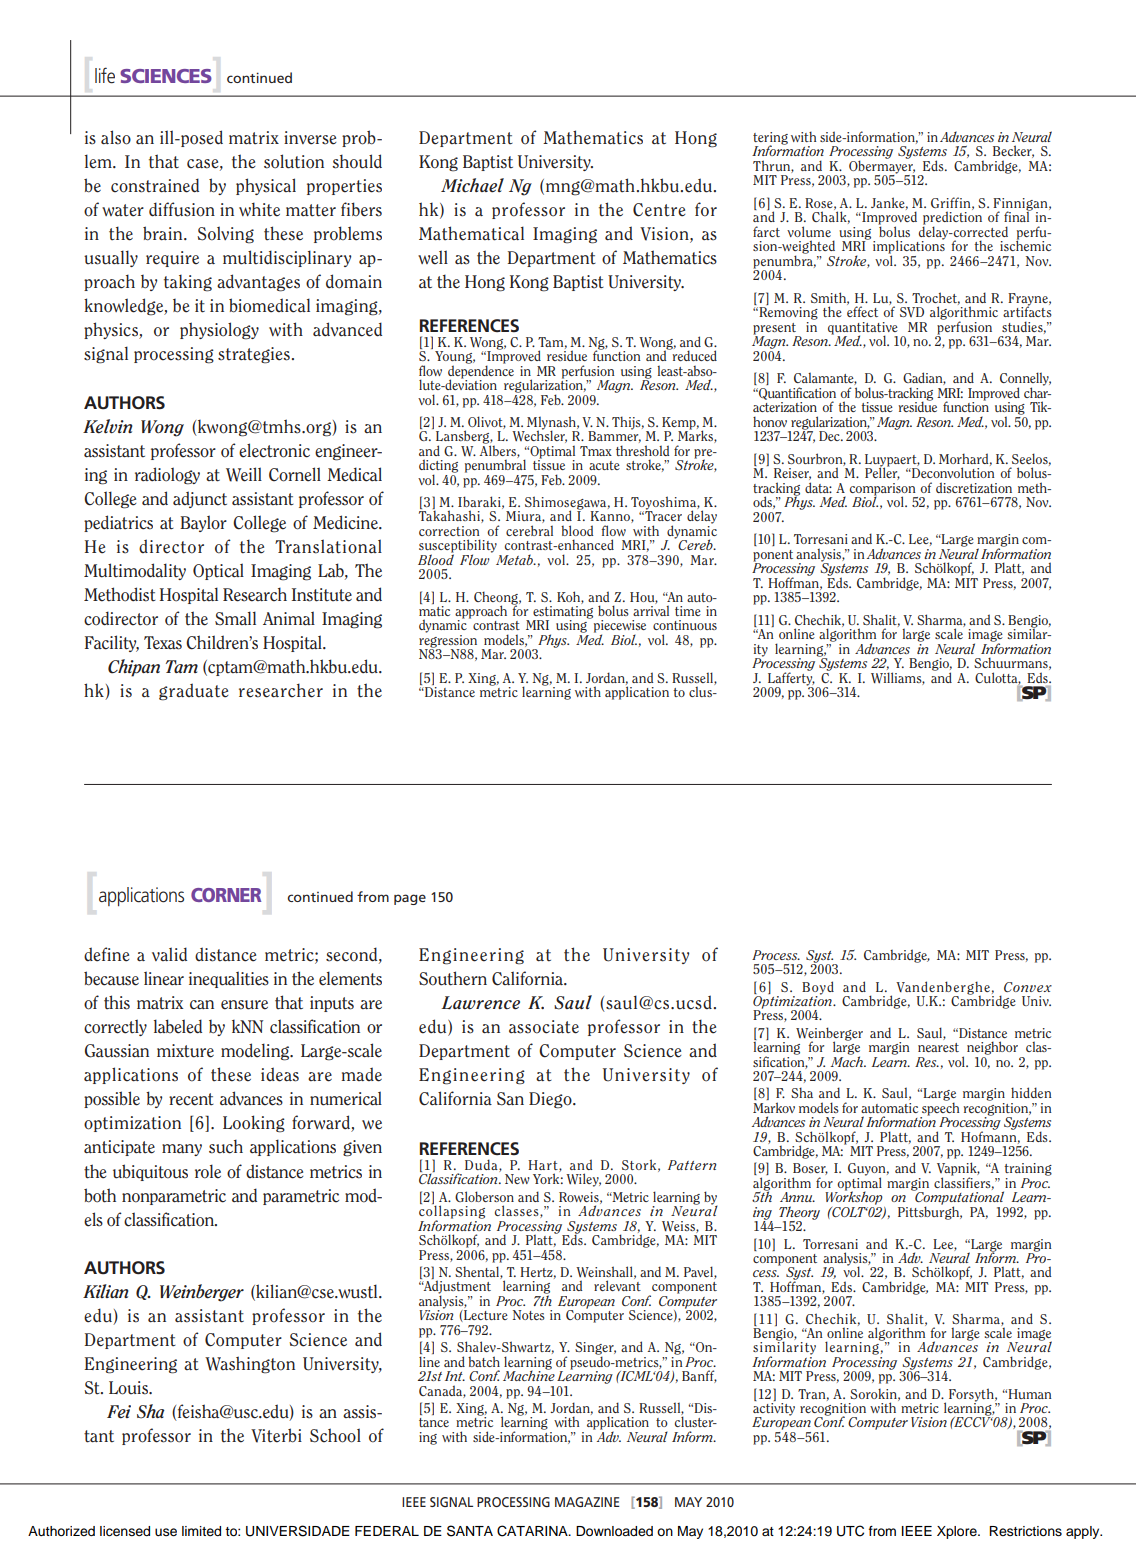  I want to click on valid, so click(169, 954).
